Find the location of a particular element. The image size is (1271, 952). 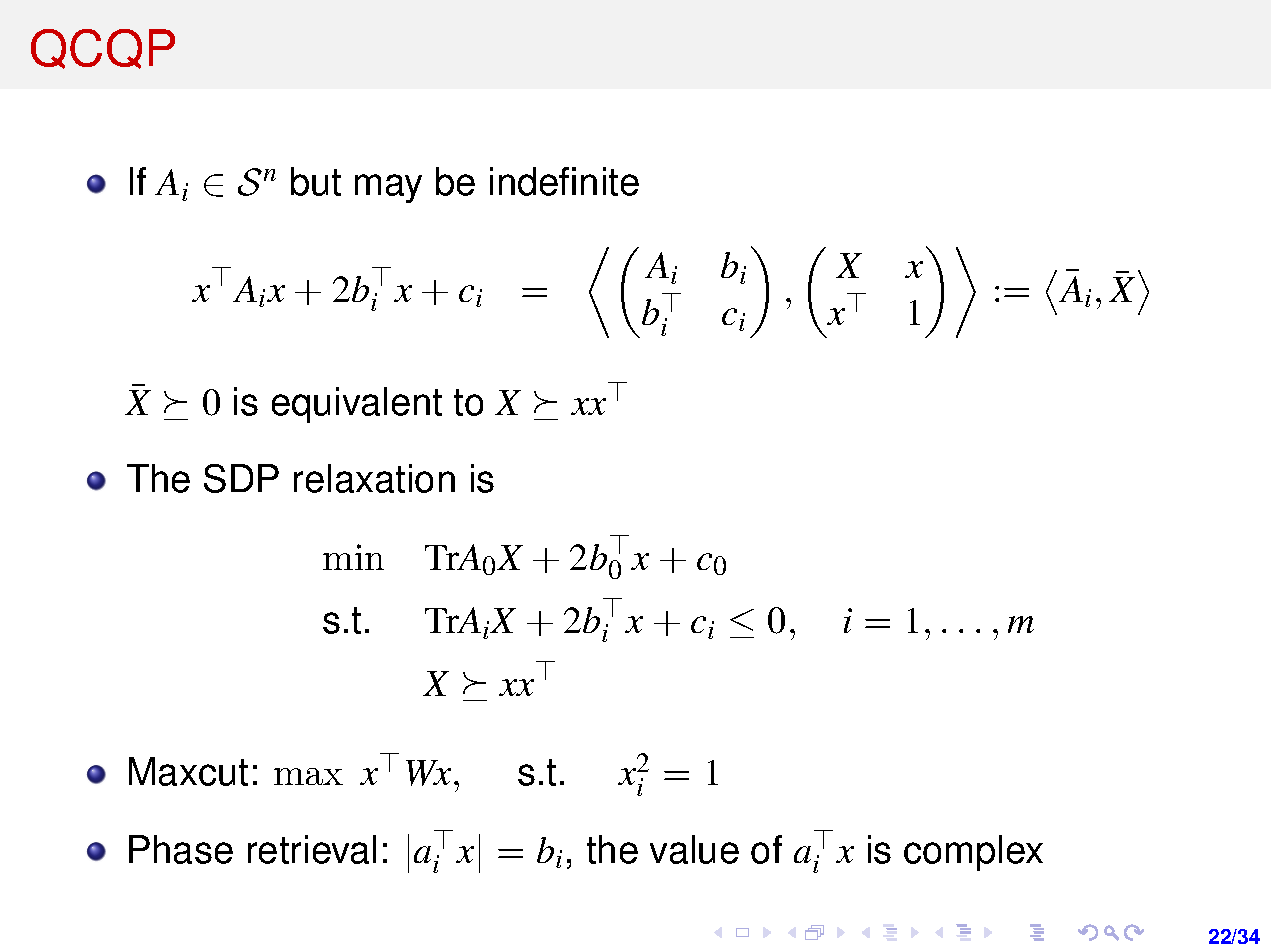

equivalent is located at coordinates (357, 405).
